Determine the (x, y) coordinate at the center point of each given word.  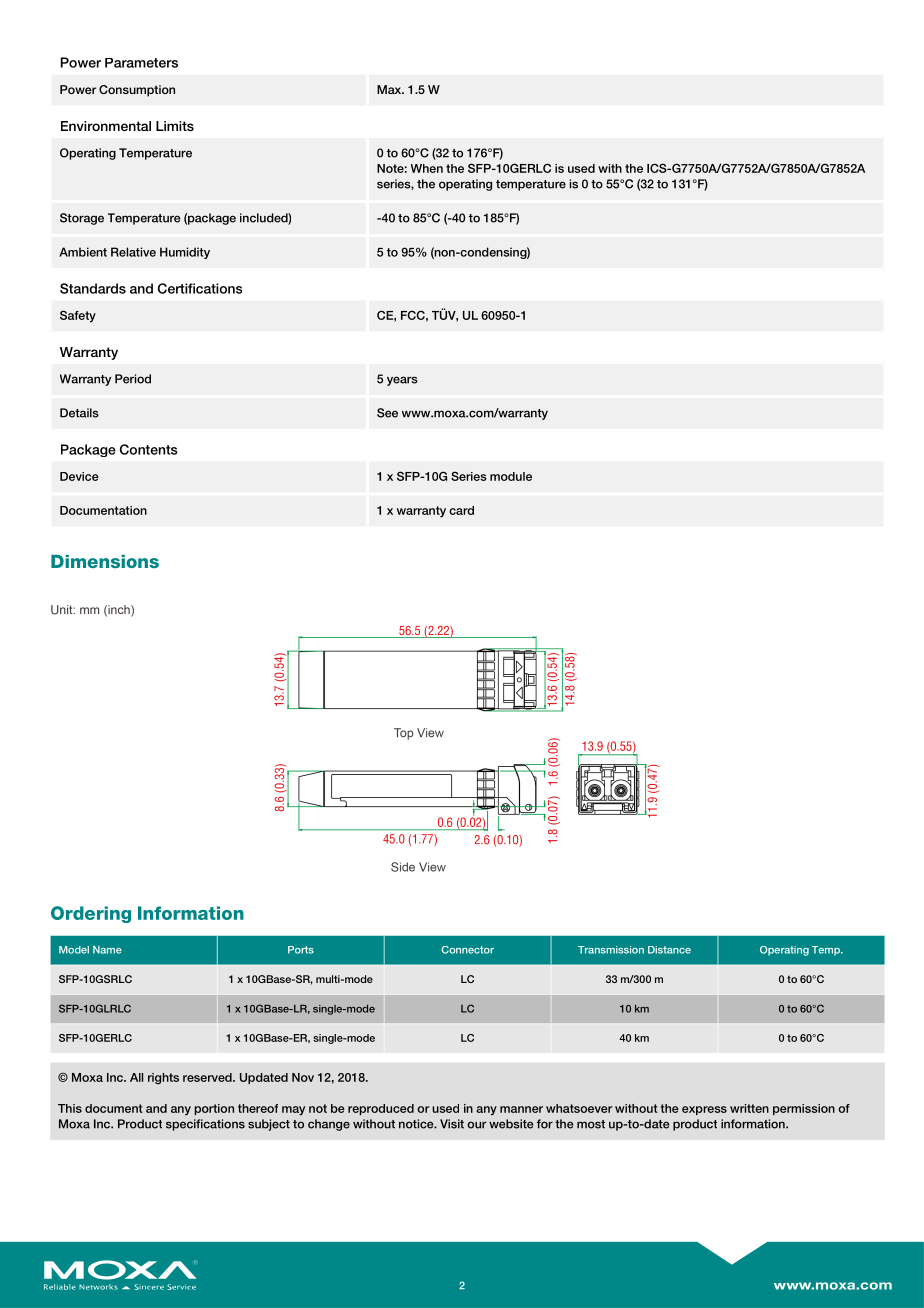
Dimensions (105, 561)
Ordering (91, 914)
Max (390, 89)
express (704, 1110)
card (461, 510)
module (511, 476)
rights (163, 1078)
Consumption (137, 91)
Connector (467, 950)
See (387, 413)
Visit (452, 1124)
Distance (669, 950)
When (427, 168)
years (402, 381)
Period (133, 379)
